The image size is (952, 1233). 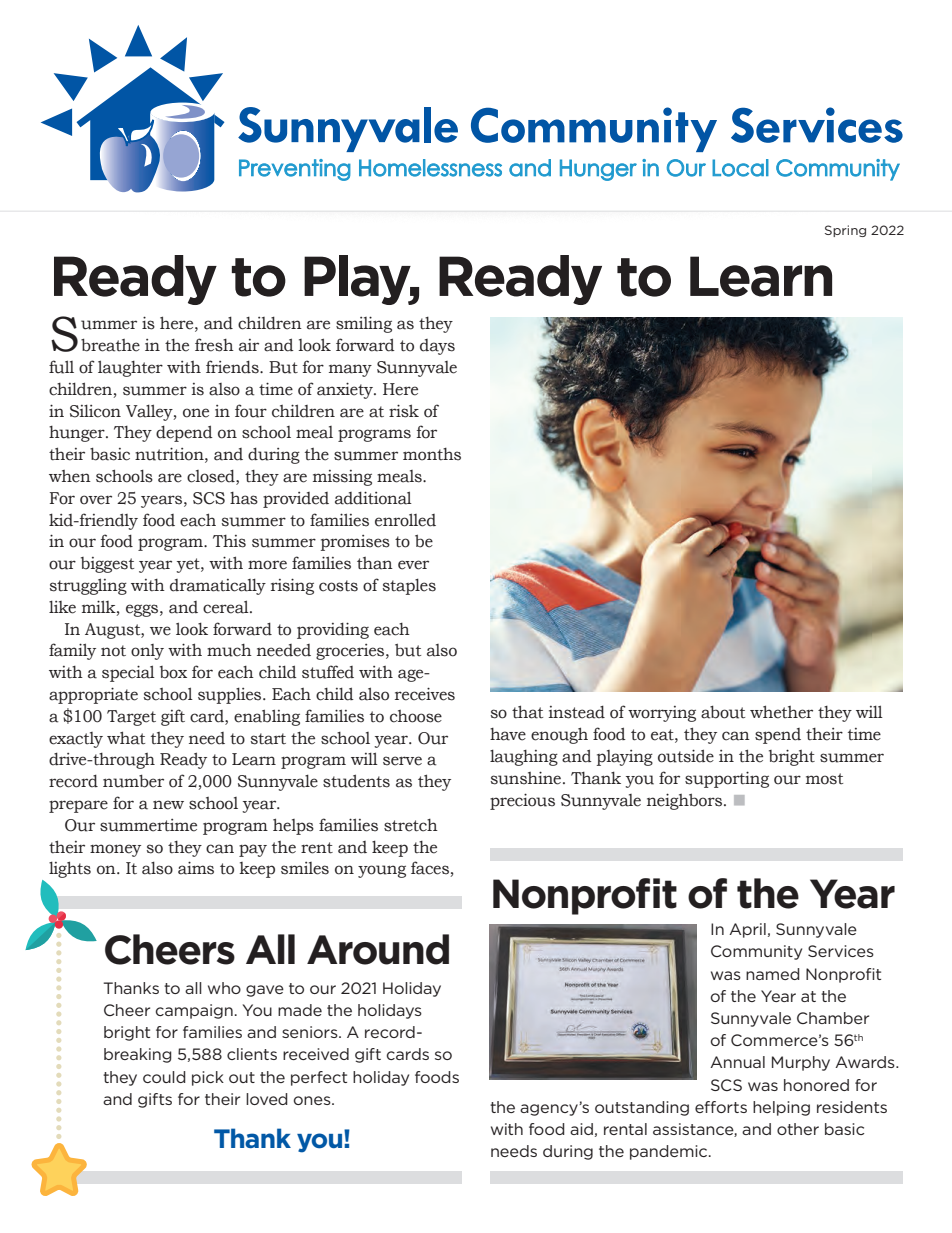 I want to click on smiling, so click(x=364, y=324).
